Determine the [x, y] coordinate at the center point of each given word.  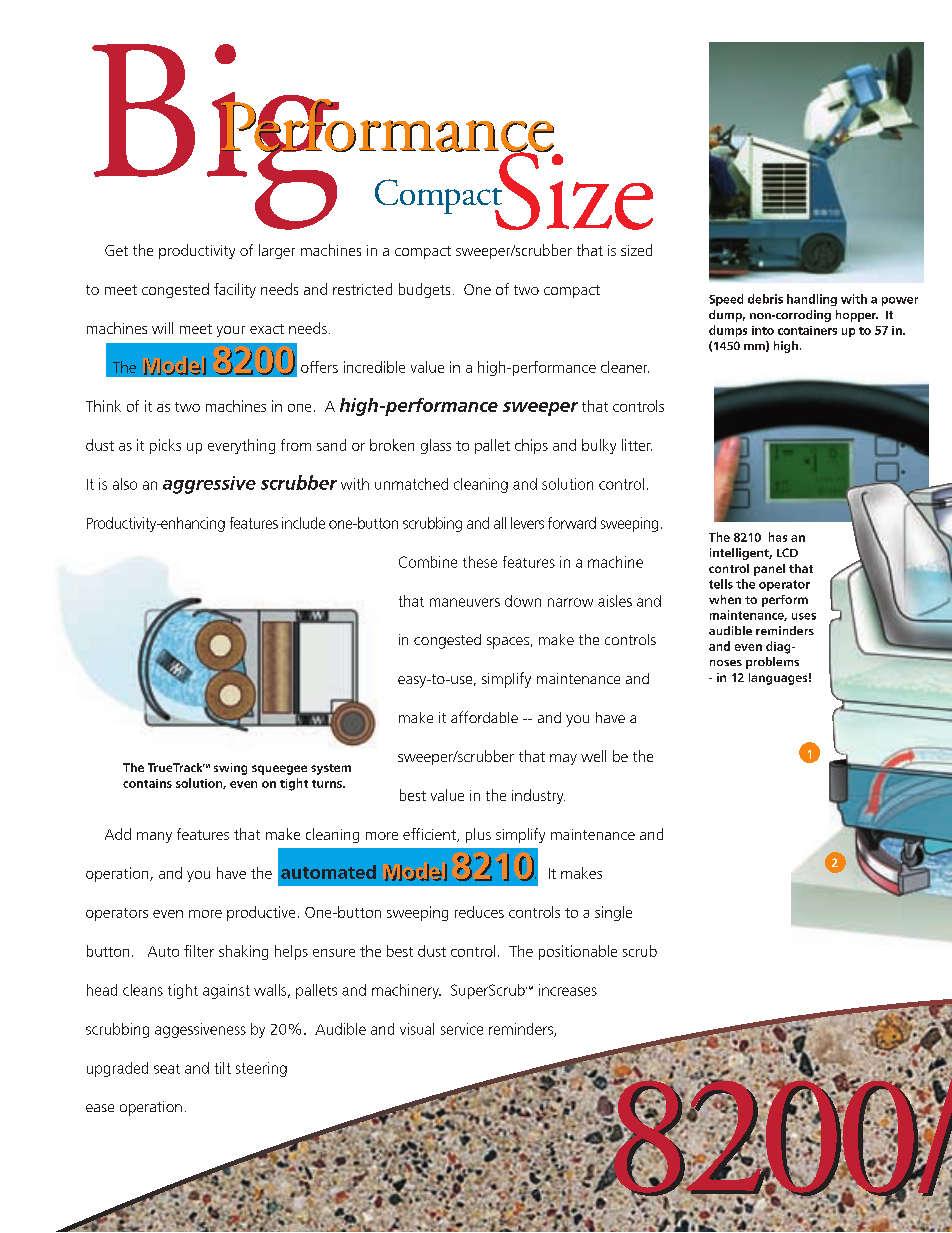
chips [531, 446]
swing [230, 769]
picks [165, 446]
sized [636, 250]
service [462, 1029]
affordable [484, 717]
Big [217, 137]
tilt [223, 1068]
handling [812, 300]
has [778, 537]
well [593, 756]
